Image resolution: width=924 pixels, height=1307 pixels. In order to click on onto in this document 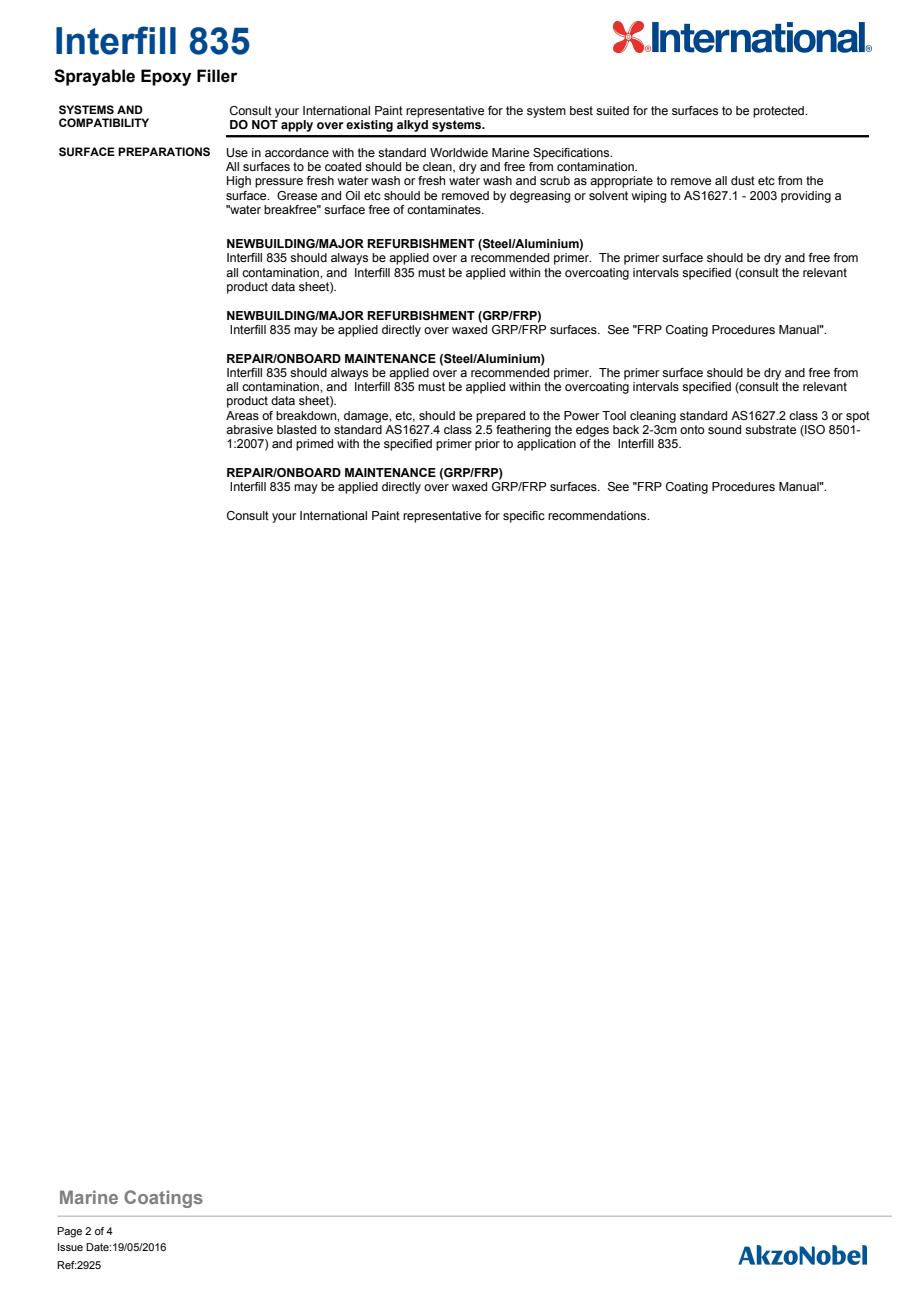, I will do `click(692, 429)`.
